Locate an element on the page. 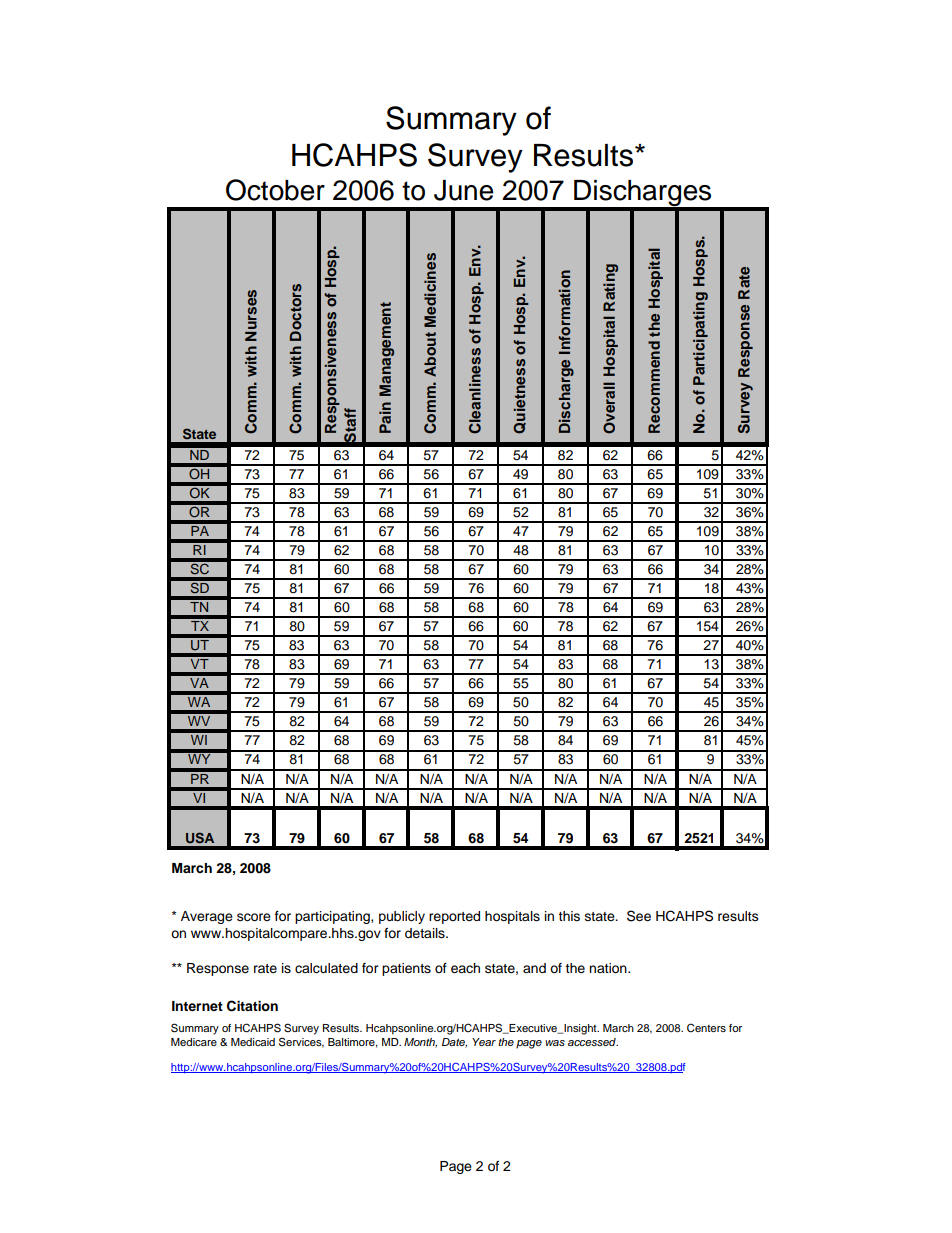 This image has height=1233, width=952. details is located at coordinates (426, 933).
